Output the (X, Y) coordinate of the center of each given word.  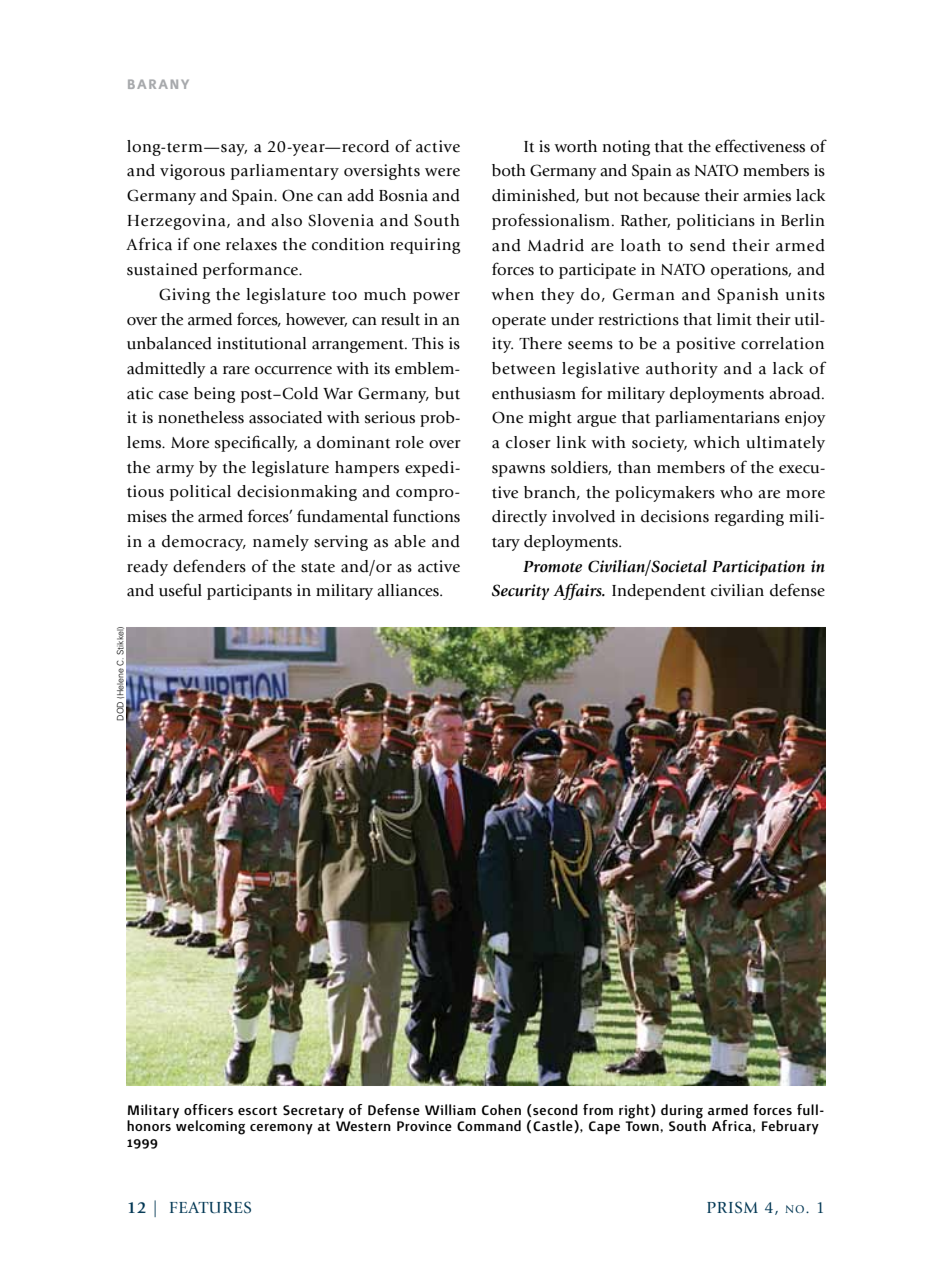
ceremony (281, 1129)
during (682, 1112)
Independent (659, 592)
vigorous (192, 172)
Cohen (501, 1109)
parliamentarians (717, 419)
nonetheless (201, 417)
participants (249, 592)
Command (489, 1125)
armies (767, 195)
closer (528, 442)
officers (208, 1109)
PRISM (732, 1207)
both (509, 170)
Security (520, 592)
